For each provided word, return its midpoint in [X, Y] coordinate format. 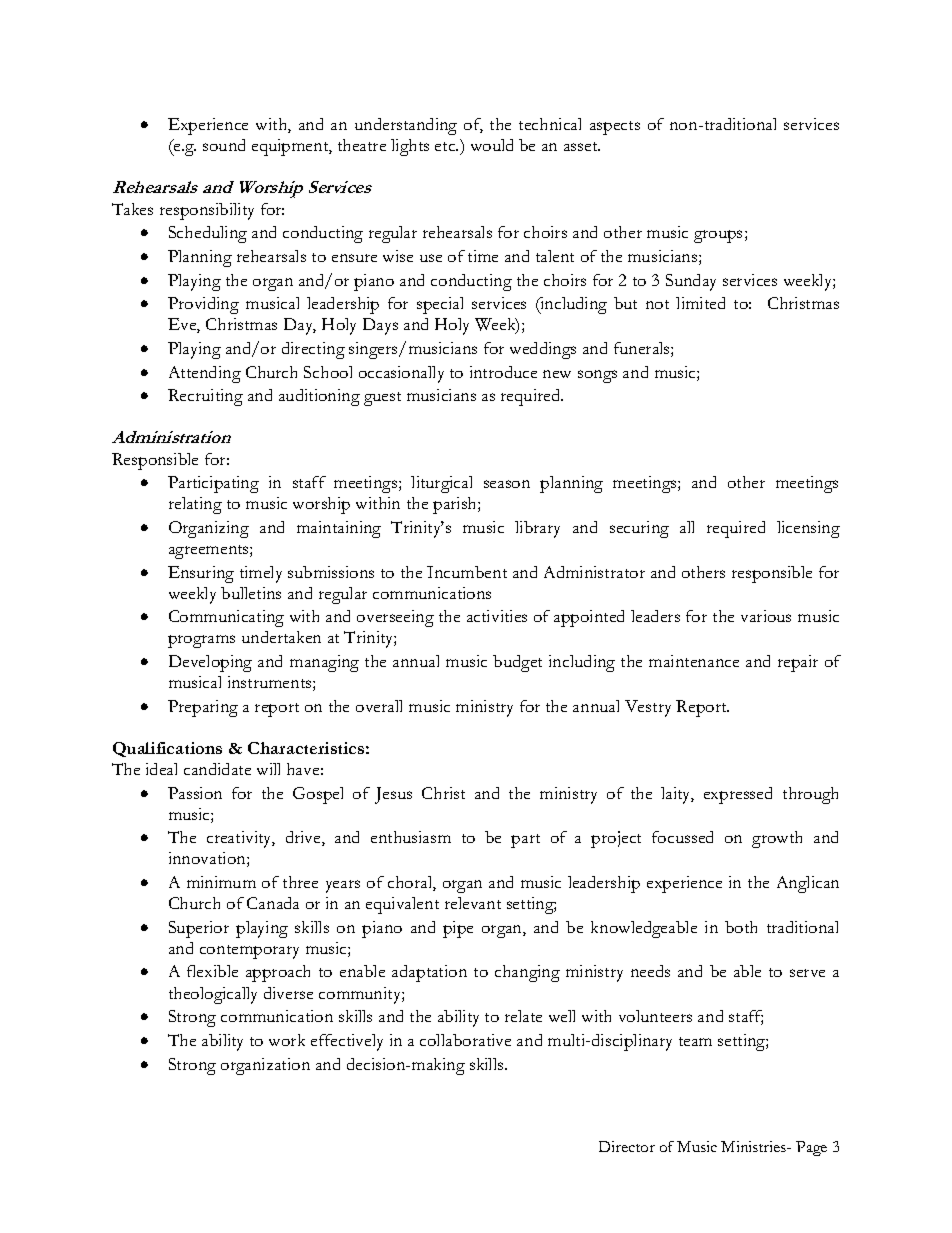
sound [224, 145]
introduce [503, 372]
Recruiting [205, 397]
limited [700, 303]
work [287, 1040]
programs [201, 641]
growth [777, 839]
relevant [473, 903]
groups [718, 236]
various [766, 616]
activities [497, 616]
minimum [221, 882]
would [492, 145]
